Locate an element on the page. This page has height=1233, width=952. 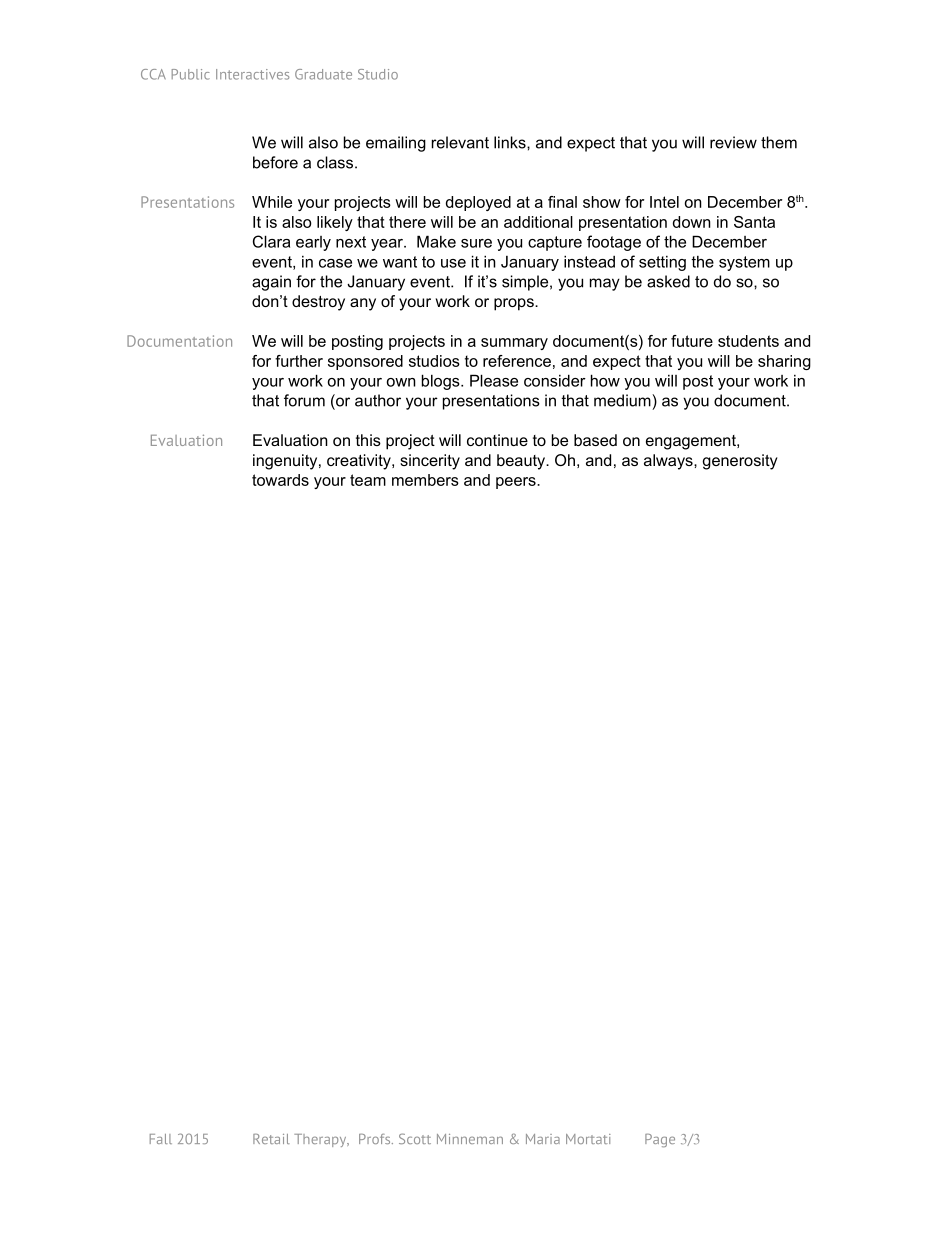
towards is located at coordinates (280, 480).
